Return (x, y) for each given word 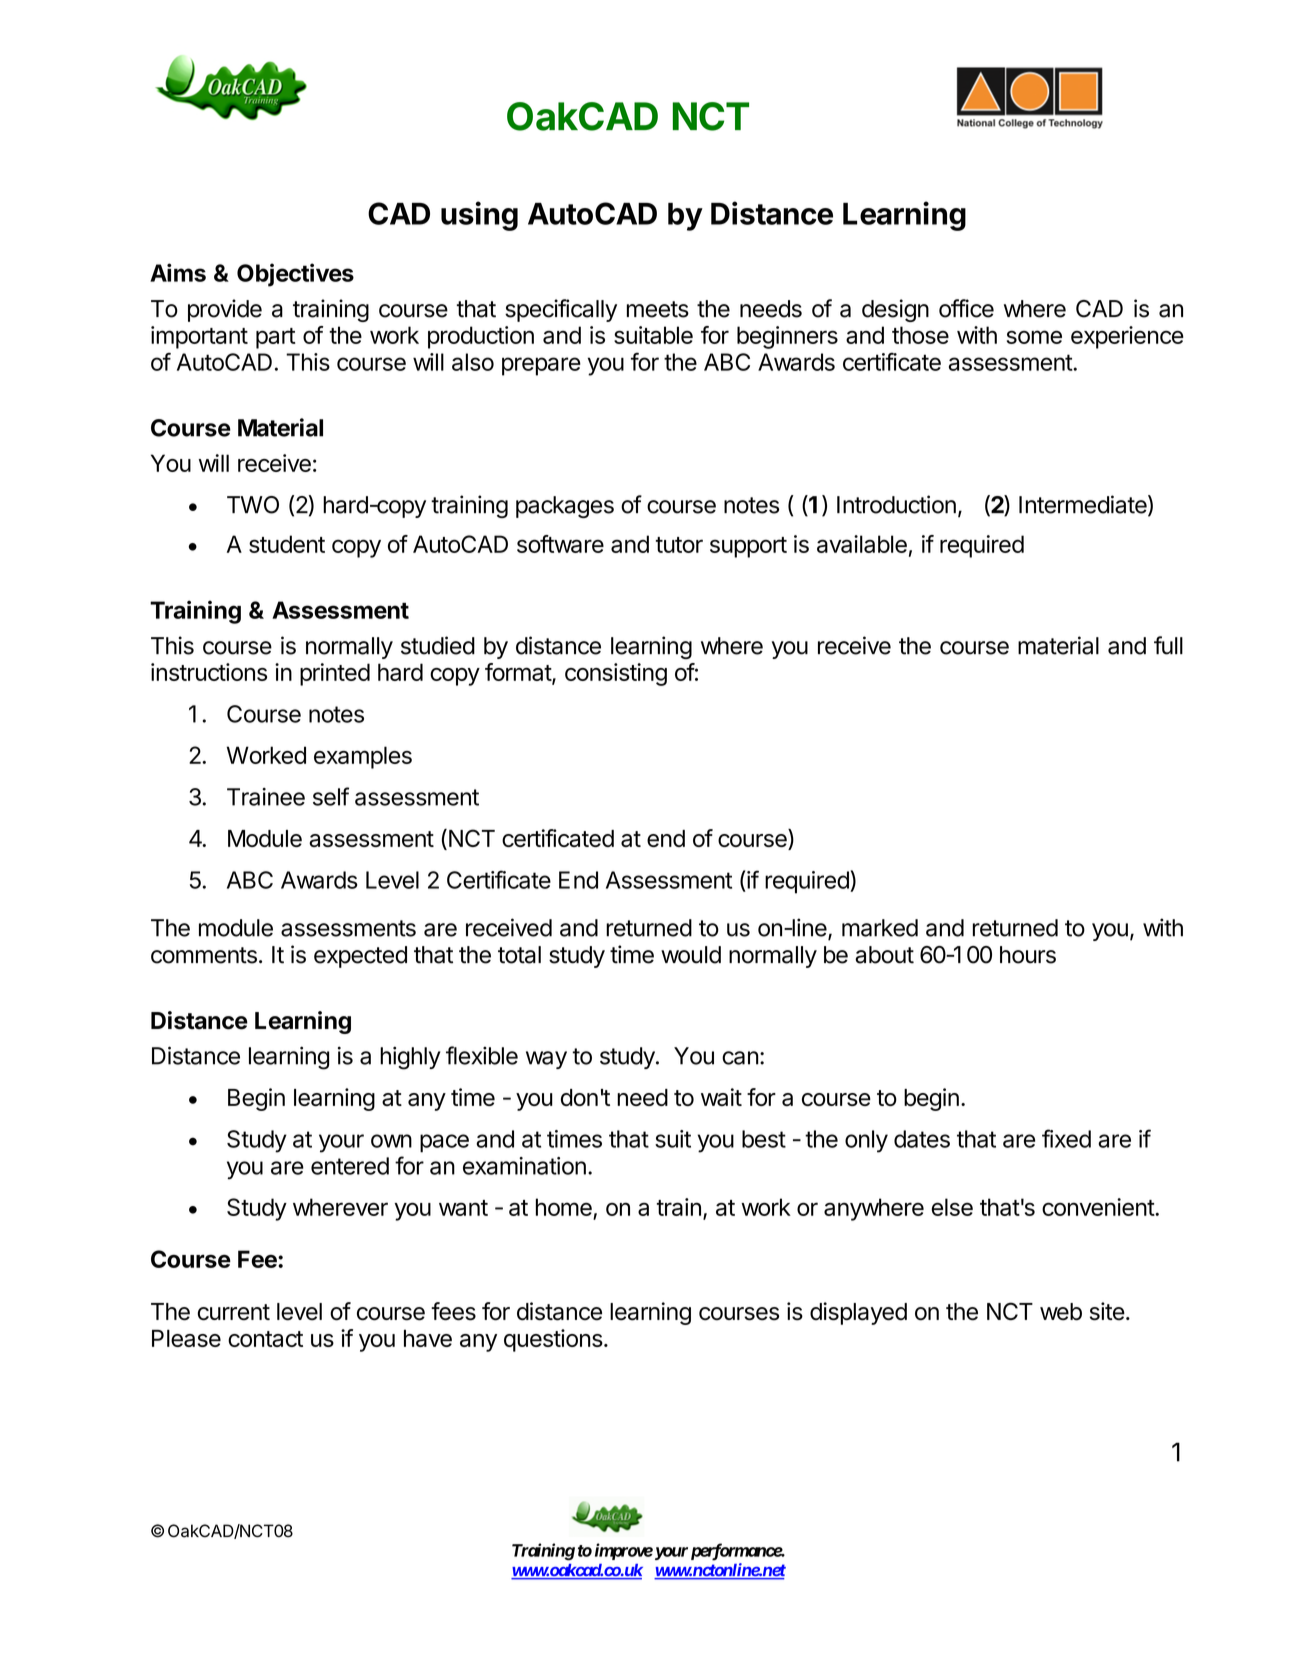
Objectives (295, 275)
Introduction (896, 504)
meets (658, 309)
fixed (1066, 1138)
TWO (253, 505)
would (691, 955)
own (391, 1141)
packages (565, 507)
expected (360, 957)
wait (721, 1097)
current (233, 1312)
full (1168, 645)
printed (335, 674)
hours (1028, 955)
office (966, 308)
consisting (616, 674)
